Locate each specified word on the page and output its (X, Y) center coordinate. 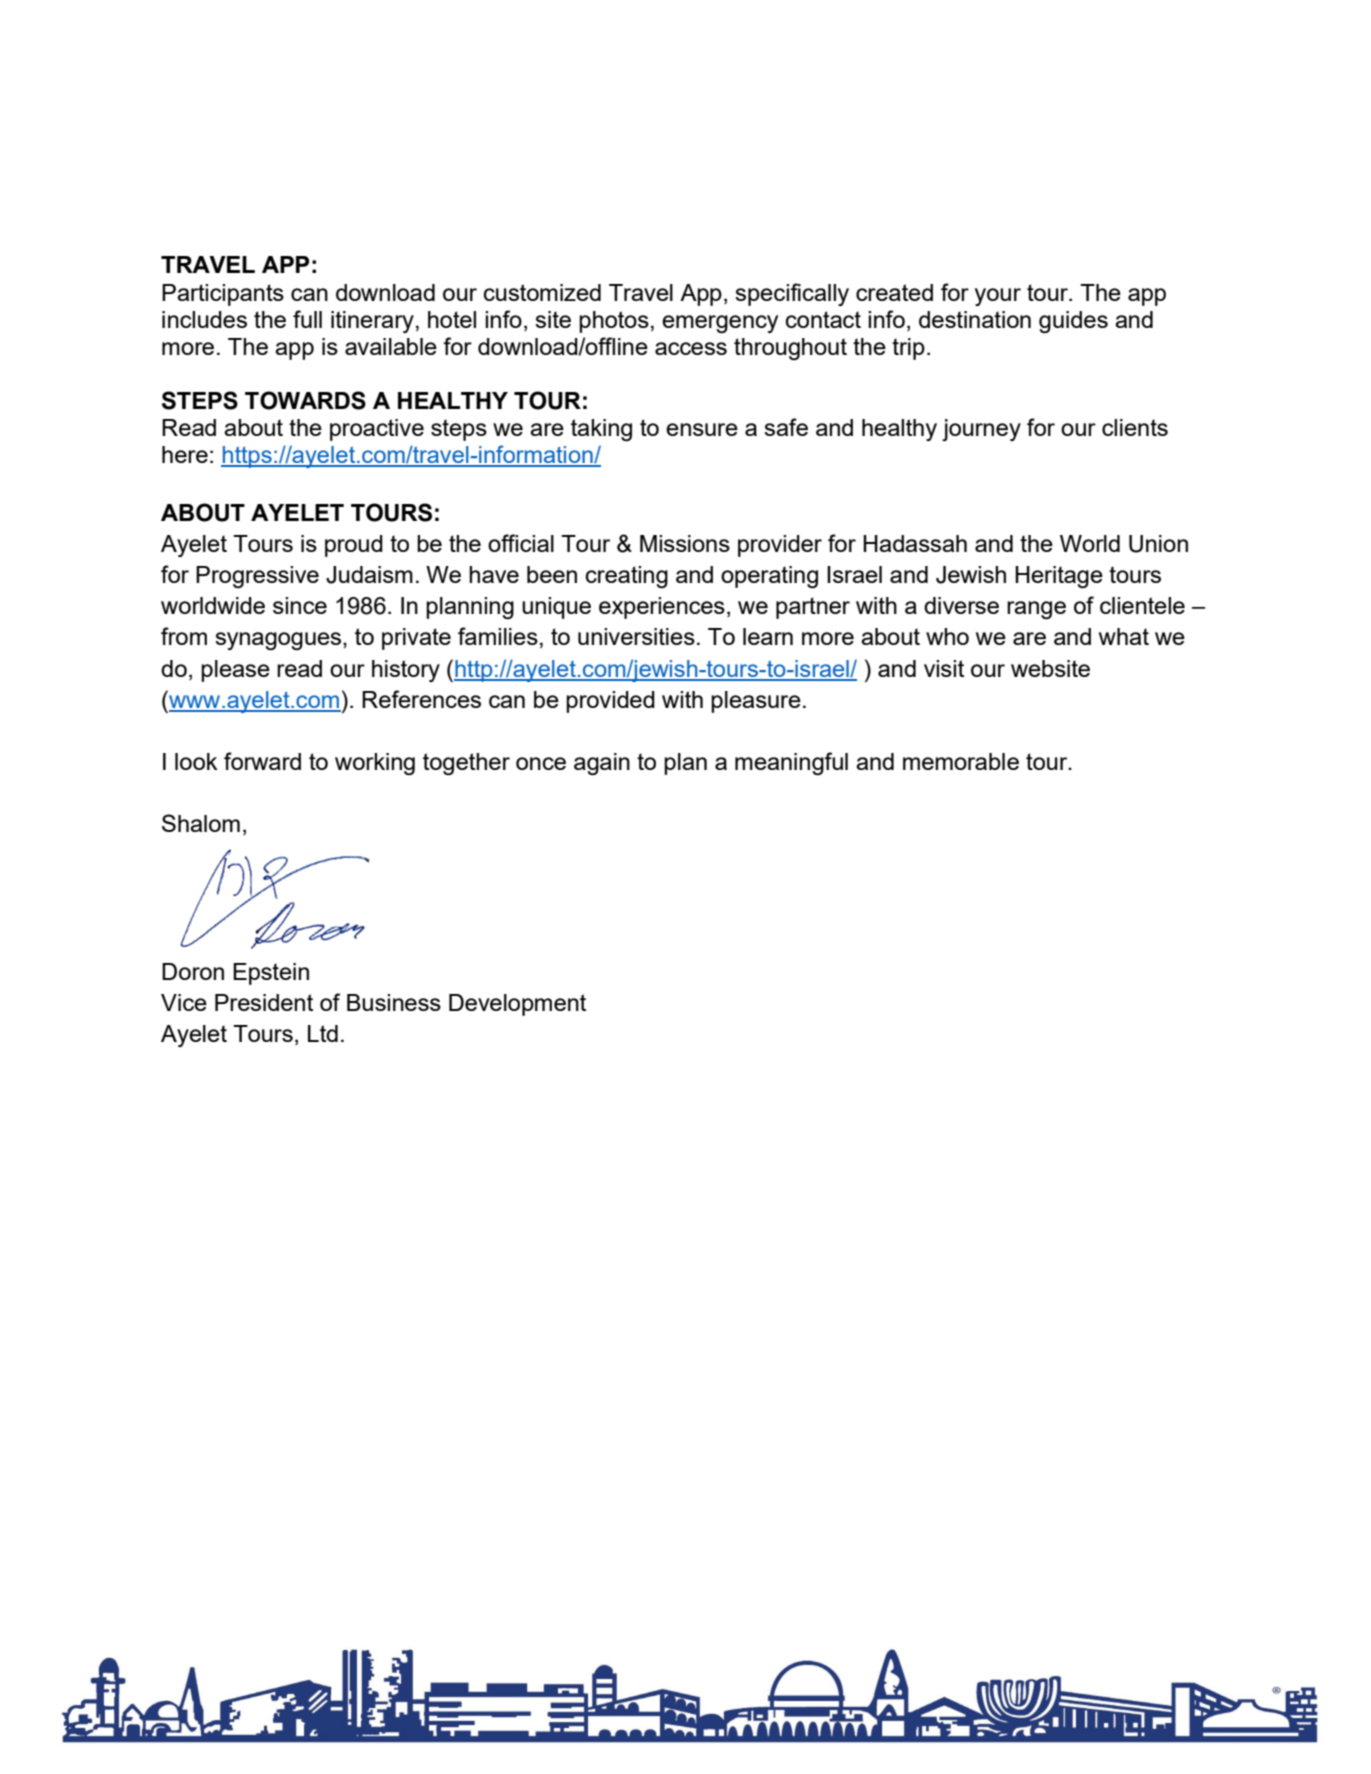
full (307, 319)
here (185, 454)
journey (981, 430)
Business (394, 1002)
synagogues (279, 641)
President (264, 1002)
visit (944, 668)
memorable (961, 761)
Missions (685, 543)
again (602, 764)
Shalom (201, 823)
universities (636, 636)
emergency (720, 324)
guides (1073, 322)
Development (517, 1005)
